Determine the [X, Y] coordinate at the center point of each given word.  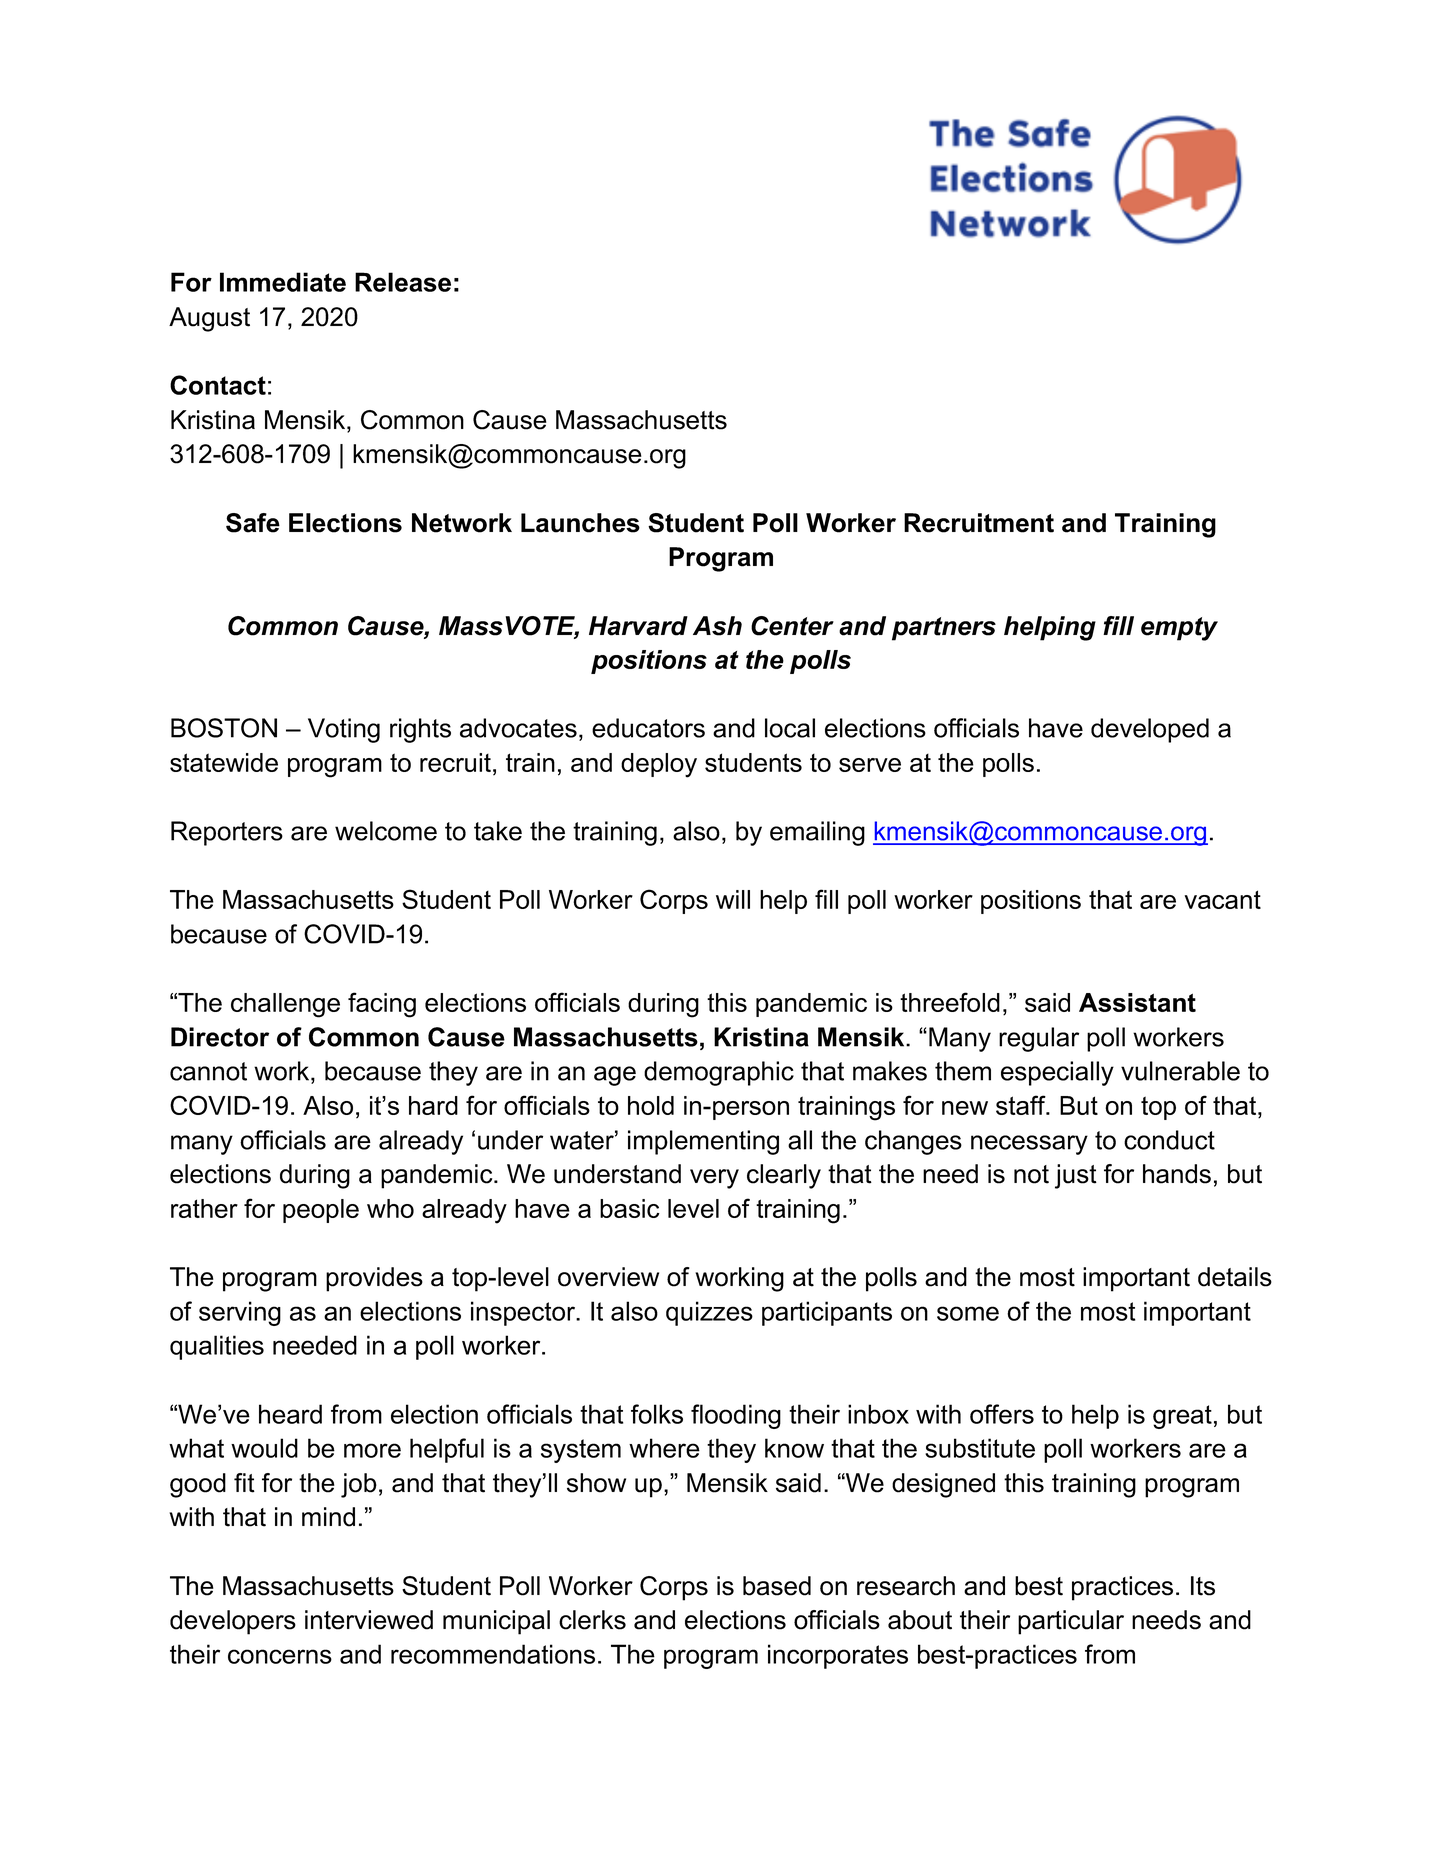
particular [1071, 1622]
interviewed [369, 1620]
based [777, 1586]
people [321, 1211]
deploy [659, 765]
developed [1150, 730]
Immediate [283, 282]
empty [1179, 629]
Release [403, 282]
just [1076, 1176]
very [714, 1179]
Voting [344, 730]
